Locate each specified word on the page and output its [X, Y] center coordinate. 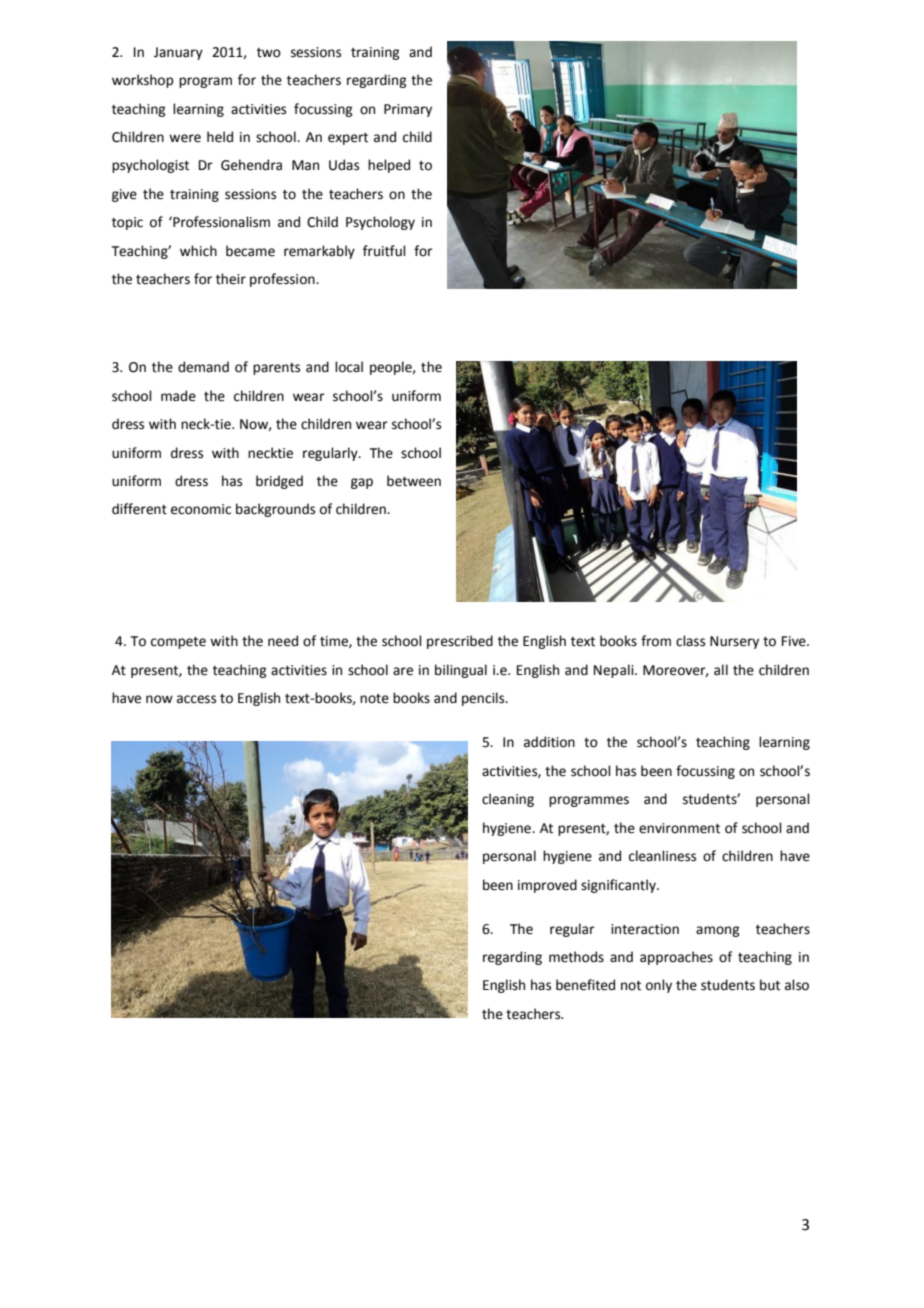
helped [389, 166]
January [178, 53]
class [690, 641]
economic [201, 509]
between [414, 481]
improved [547, 886]
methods [576, 957]
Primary [408, 110]
